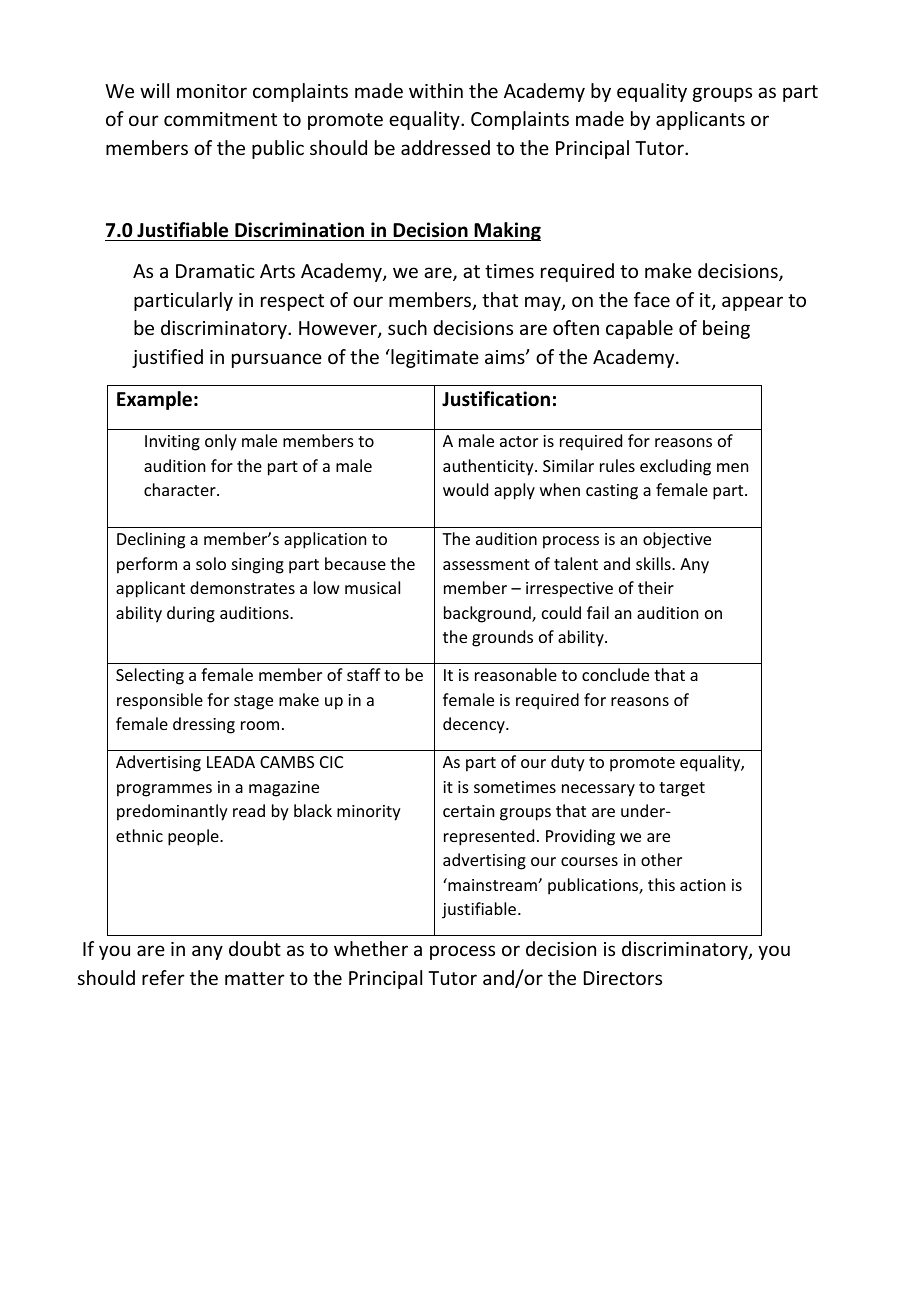 Image resolution: width=924 pixels, height=1308 pixels. What do you see at coordinates (486, 564) in the screenshot?
I see `assessment` at bounding box center [486, 564].
